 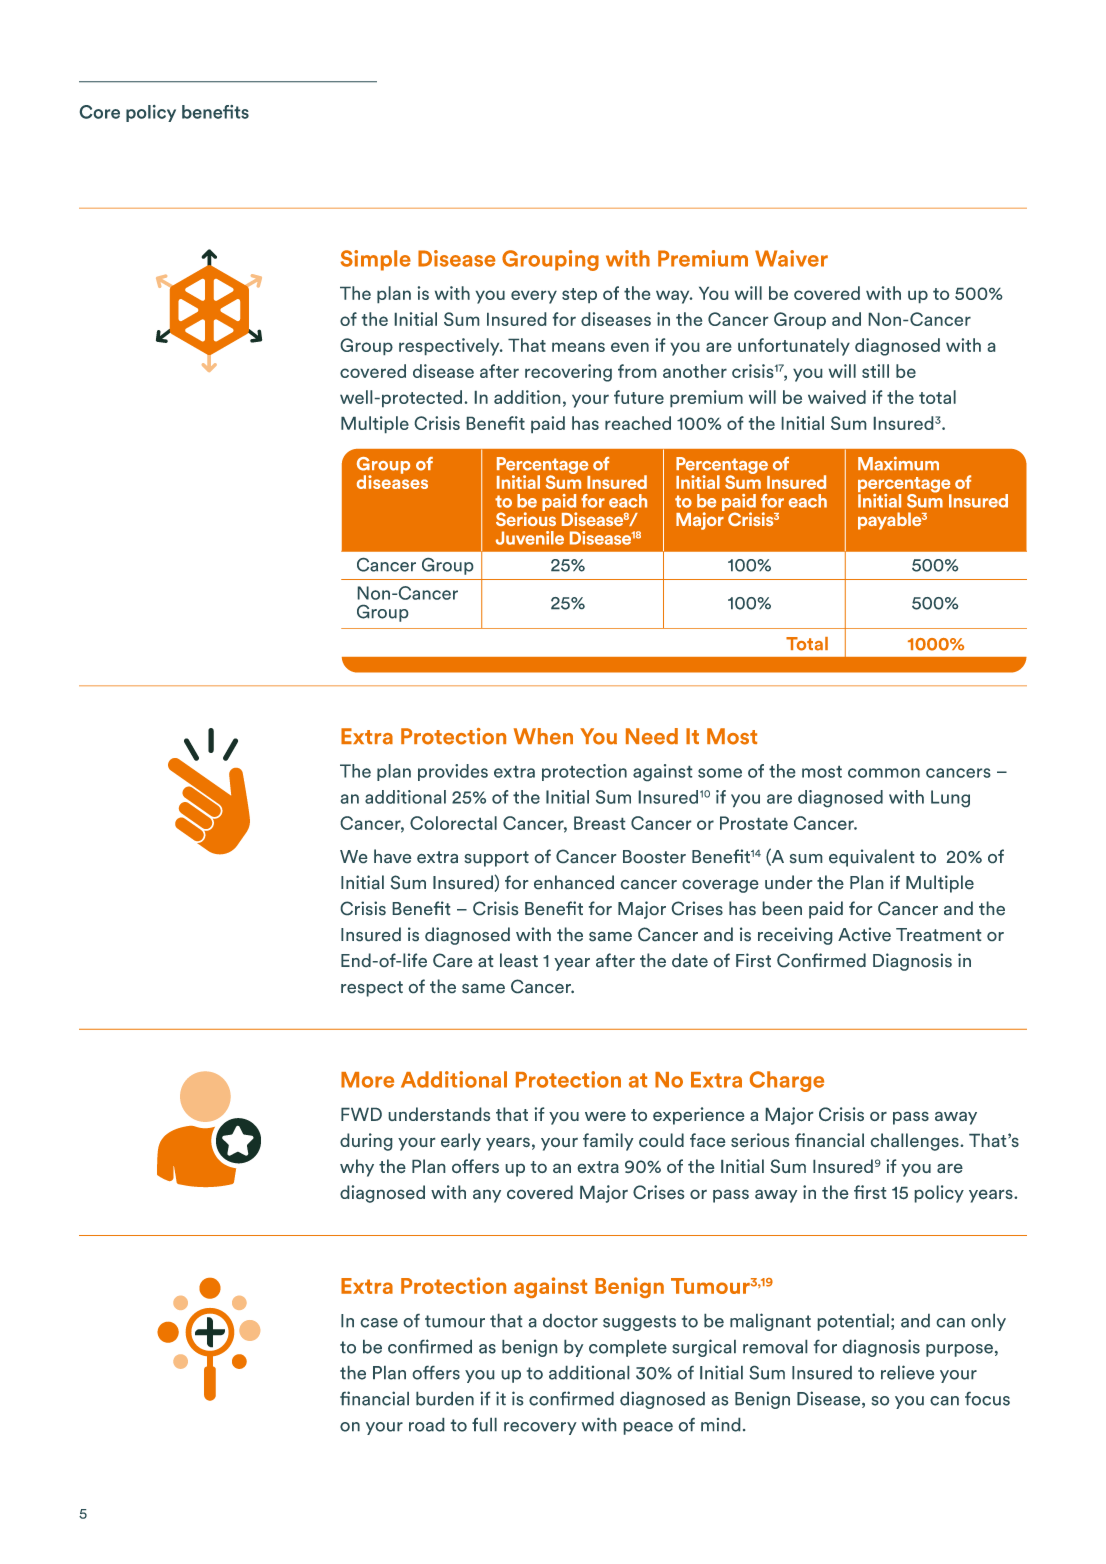 What do you see at coordinates (915, 1142) in the screenshot?
I see `challenges` at bounding box center [915, 1142].
